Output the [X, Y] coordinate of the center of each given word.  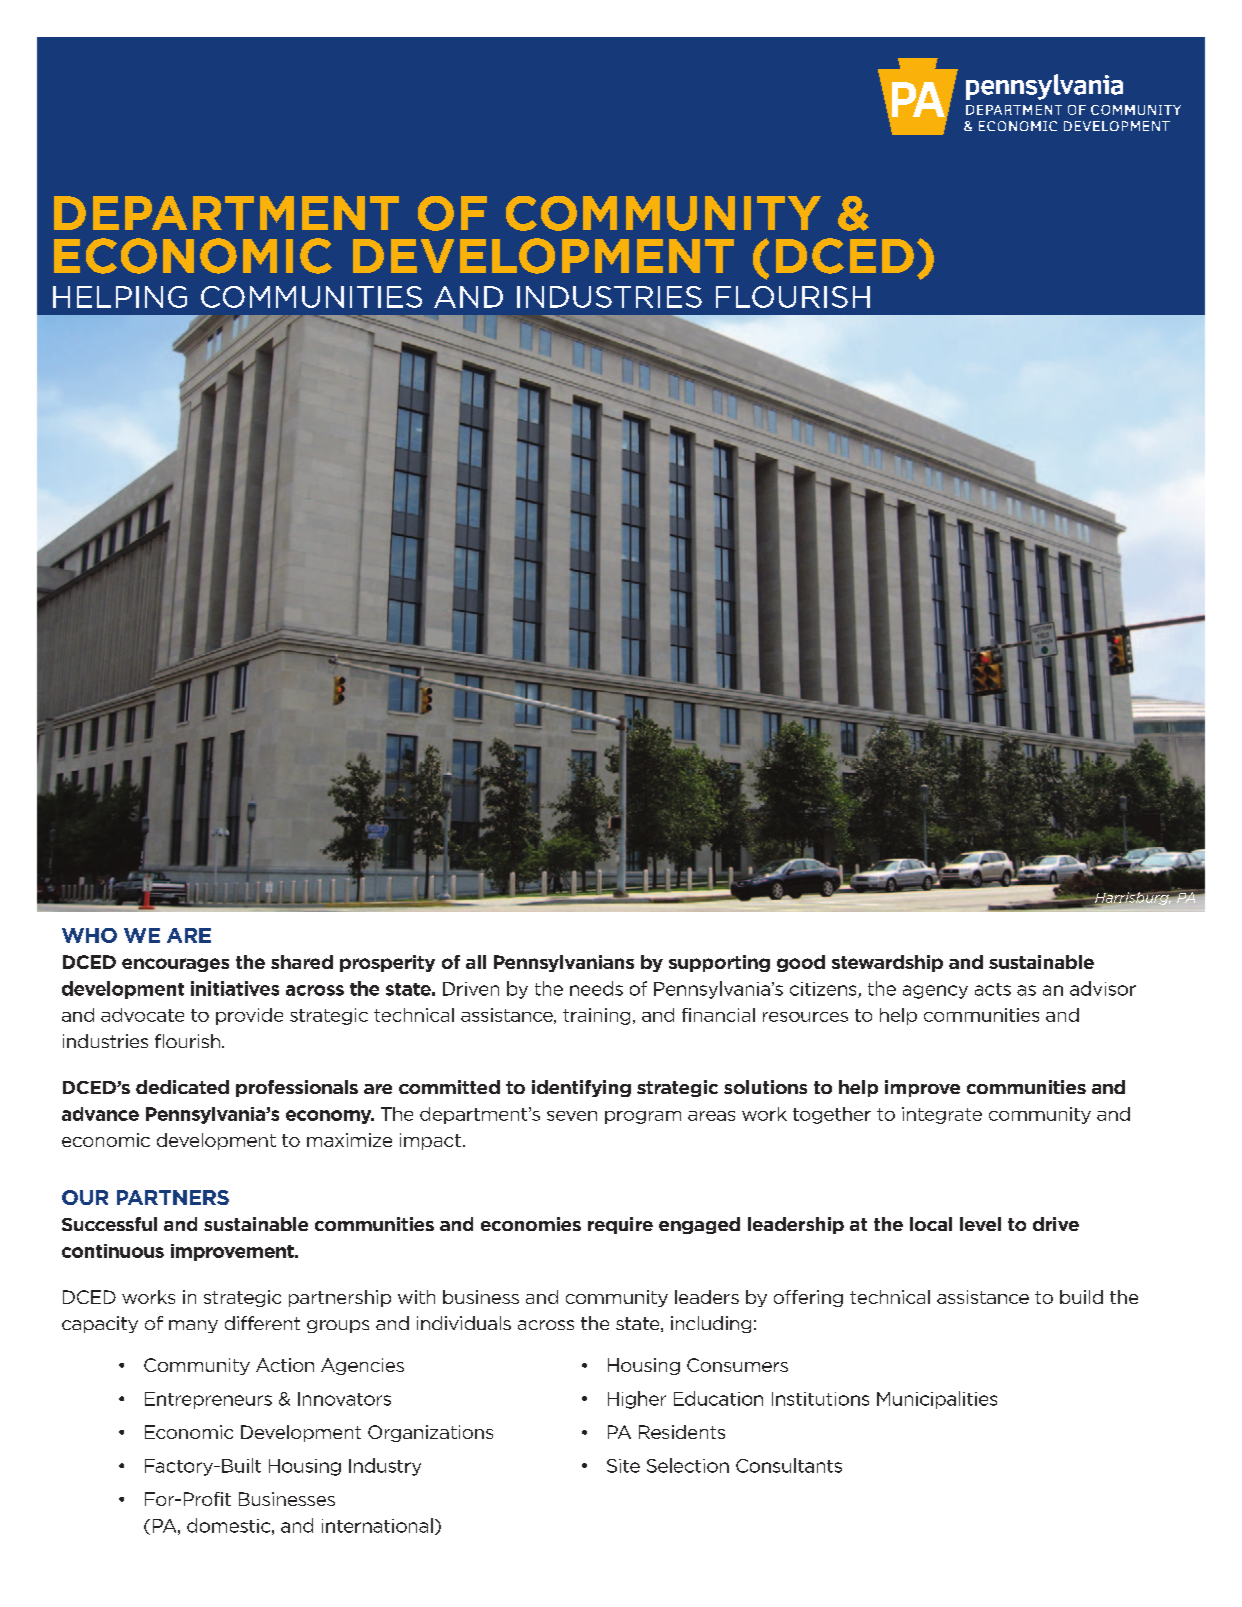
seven [572, 1116]
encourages [175, 965]
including [711, 1324]
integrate [942, 1115]
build [1081, 1297]
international [377, 1525]
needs [596, 988]
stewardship [887, 963]
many [193, 1326]
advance [100, 1114]
